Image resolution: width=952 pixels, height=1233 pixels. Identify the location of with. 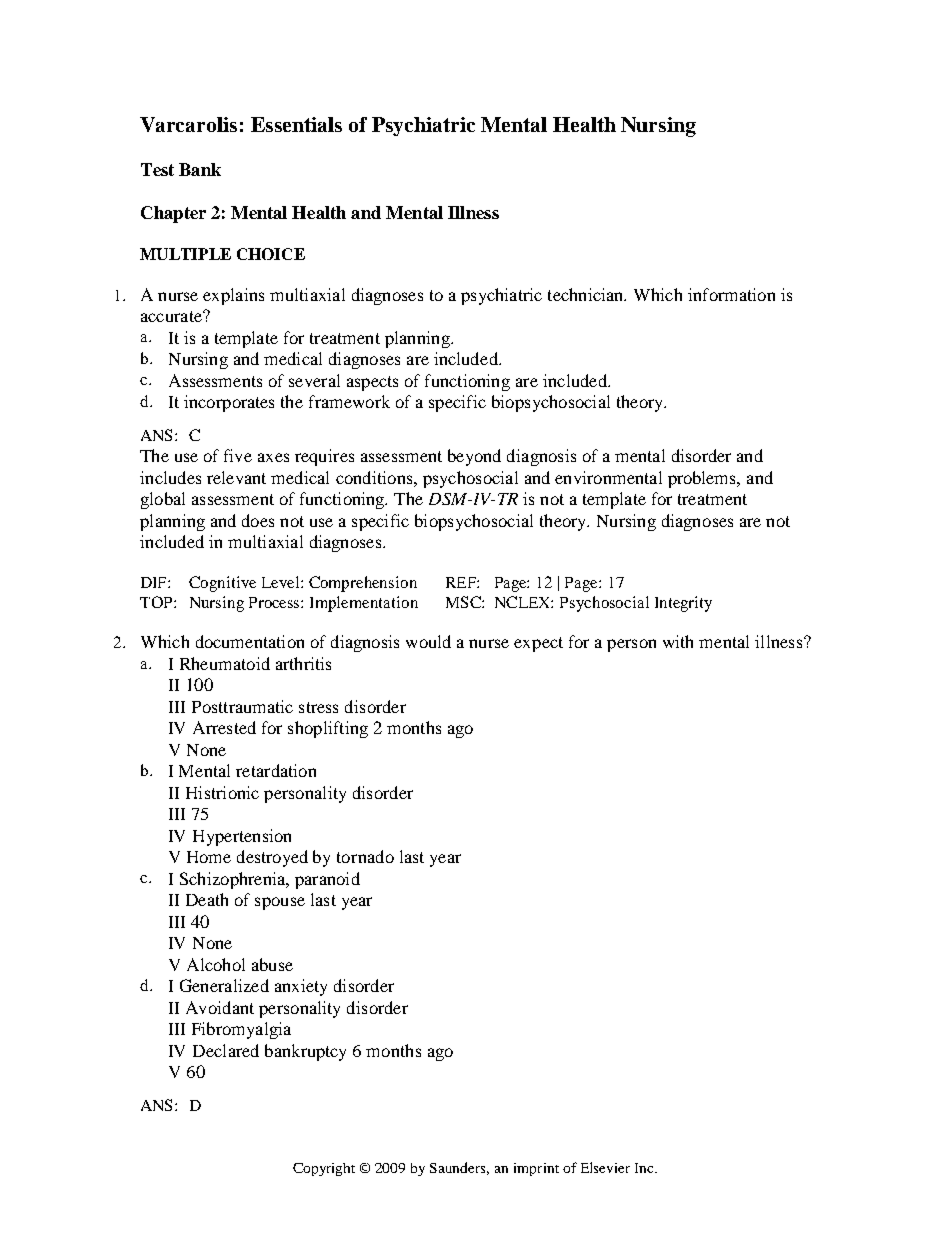
(678, 641).
